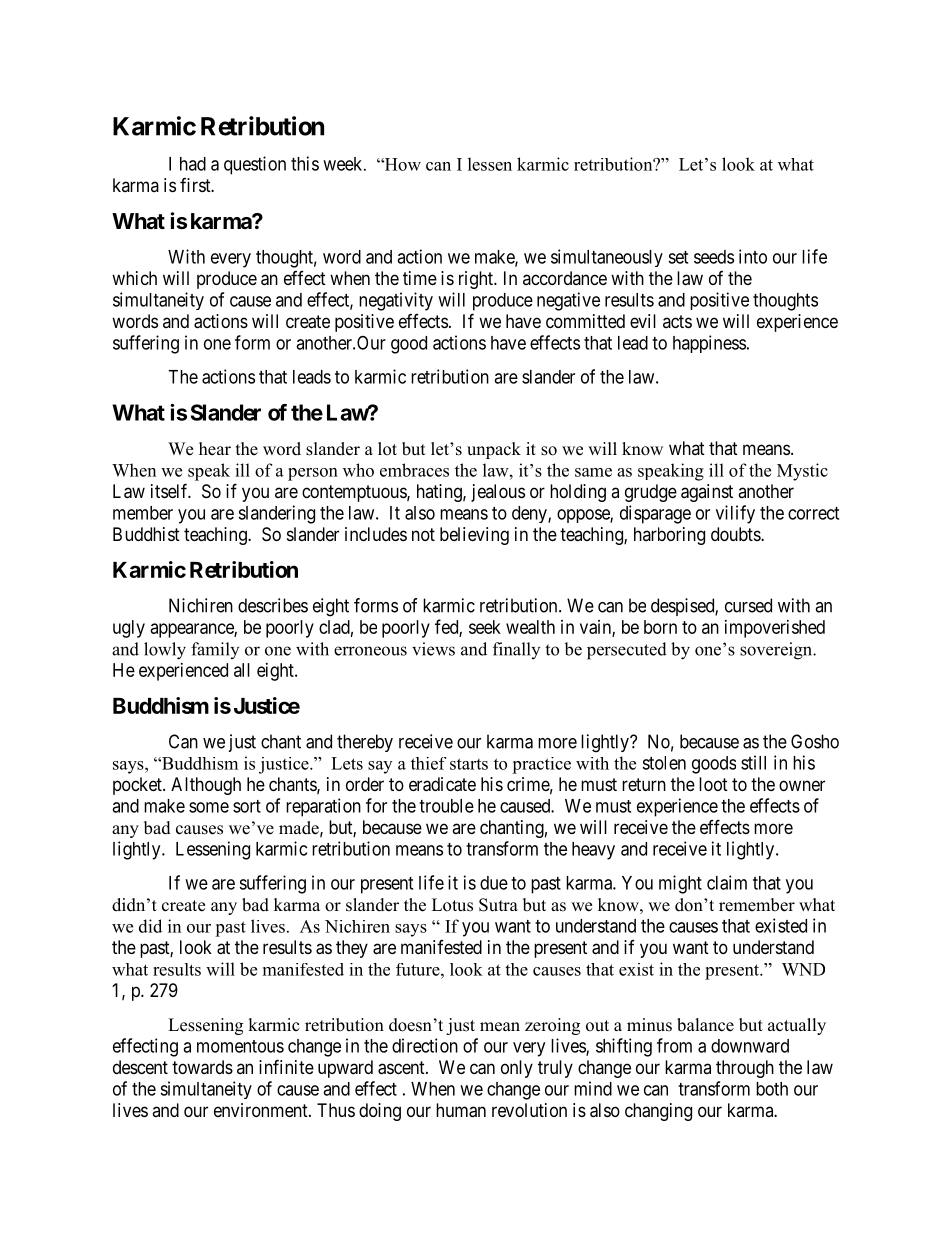  I want to click on seeds, so click(714, 257).
